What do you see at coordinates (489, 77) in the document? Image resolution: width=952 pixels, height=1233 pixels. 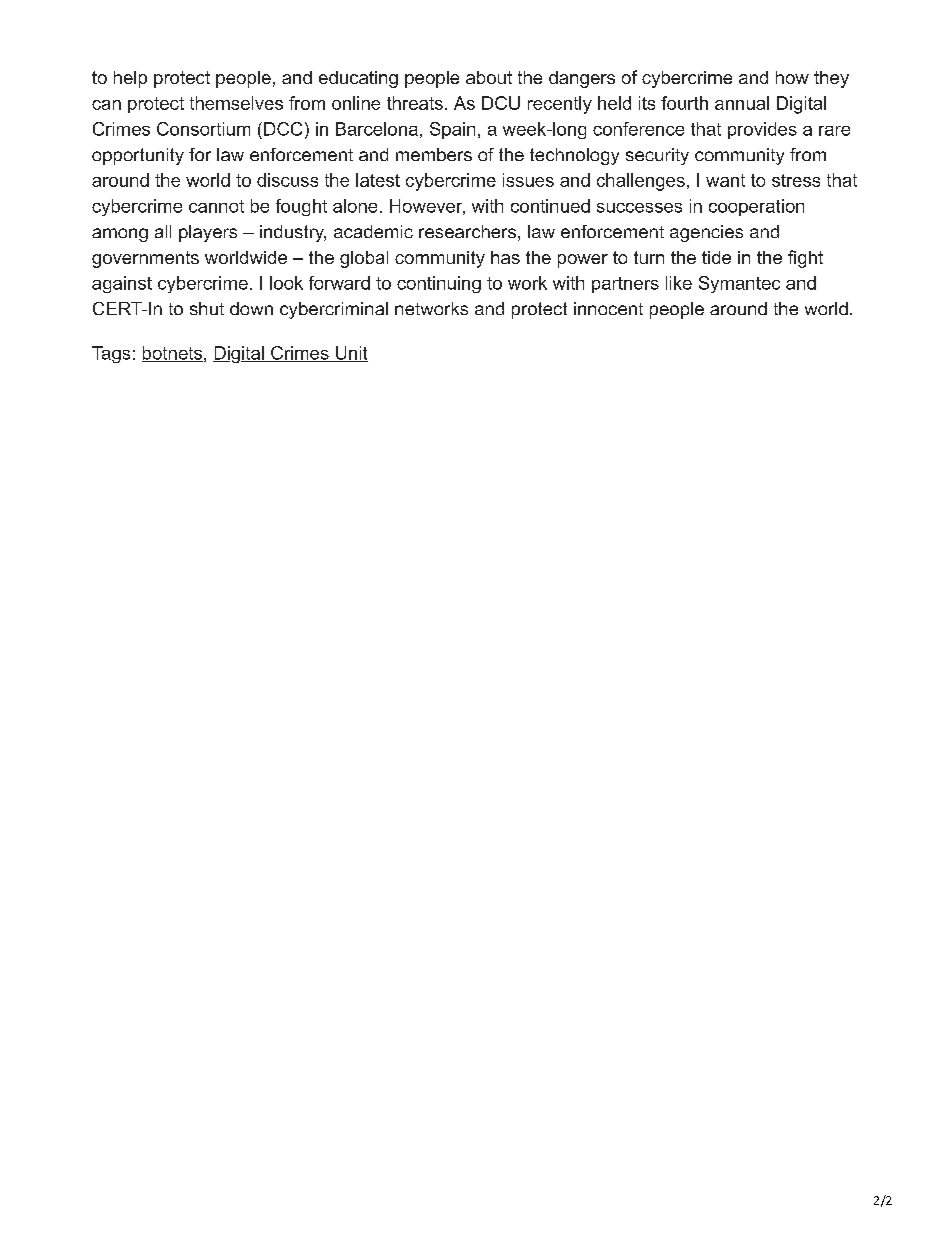 I see `about` at bounding box center [489, 77].
